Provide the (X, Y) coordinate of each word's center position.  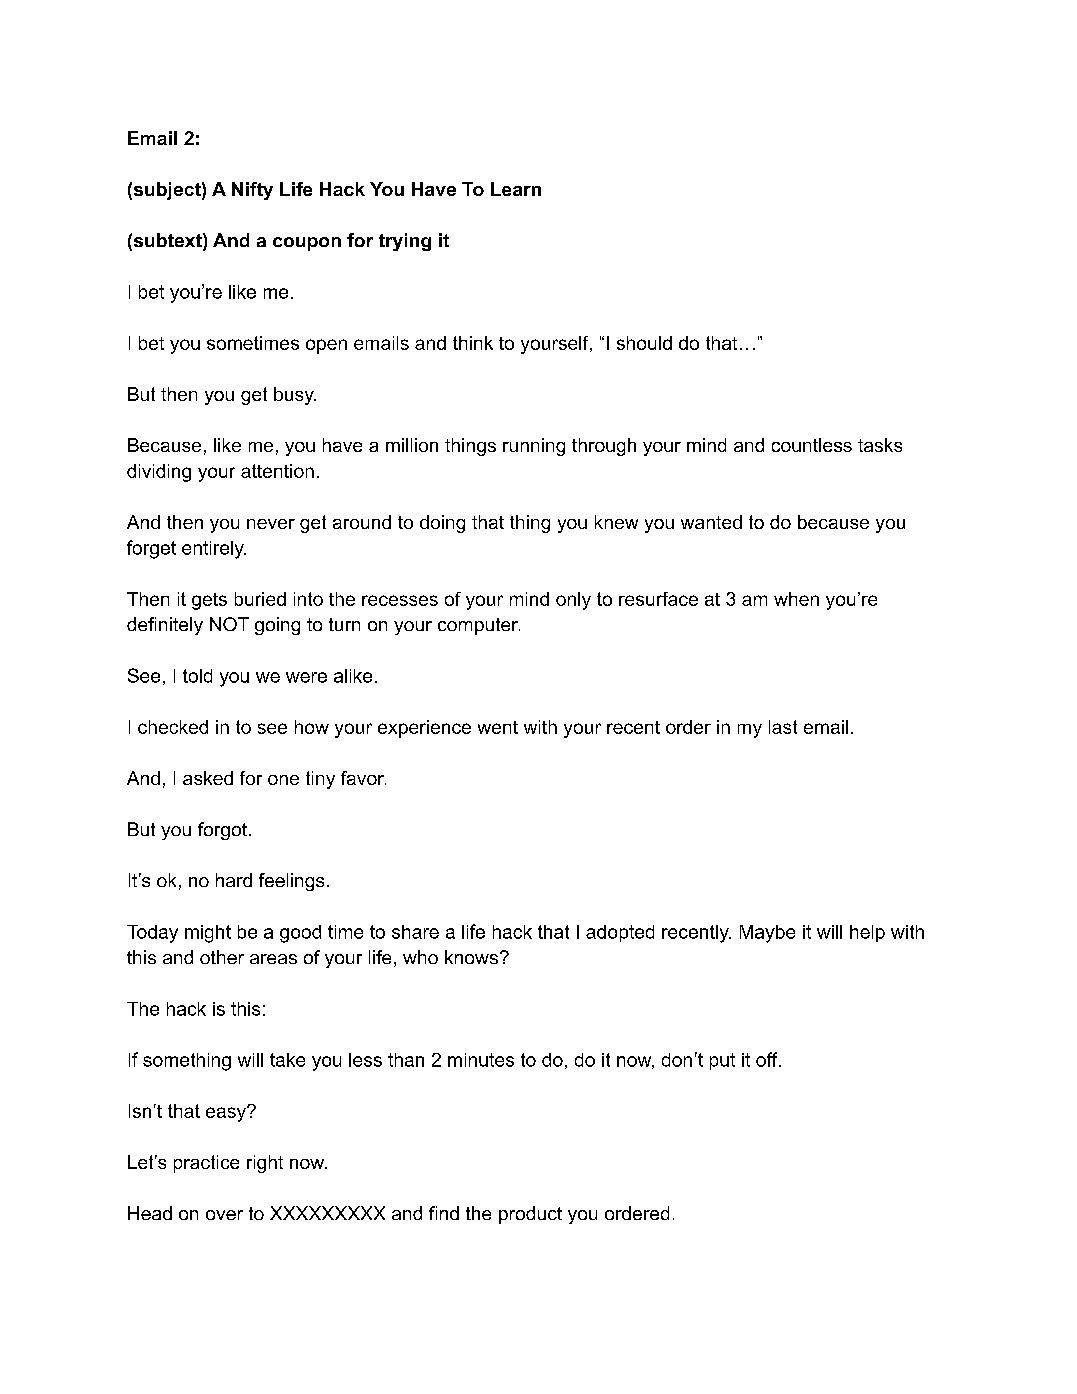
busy (295, 396)
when (796, 599)
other (222, 957)
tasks (880, 445)
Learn (516, 189)
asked (208, 778)
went (498, 727)
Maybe (767, 934)
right (265, 1164)
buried (260, 599)
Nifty (252, 191)
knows (471, 957)
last (783, 727)
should (644, 343)
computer (479, 626)
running (534, 447)
